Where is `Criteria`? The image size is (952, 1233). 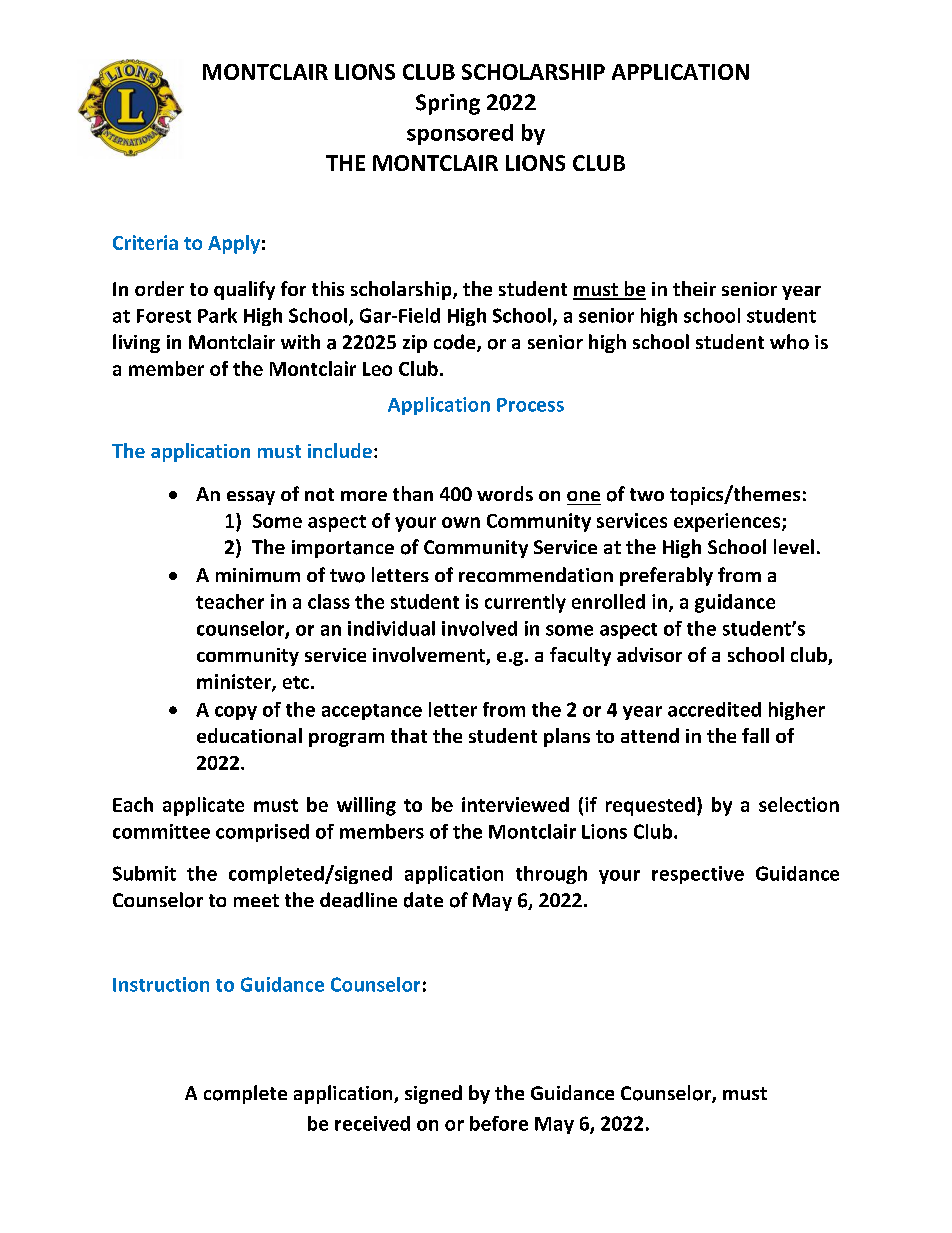 Criteria is located at coordinates (145, 242).
